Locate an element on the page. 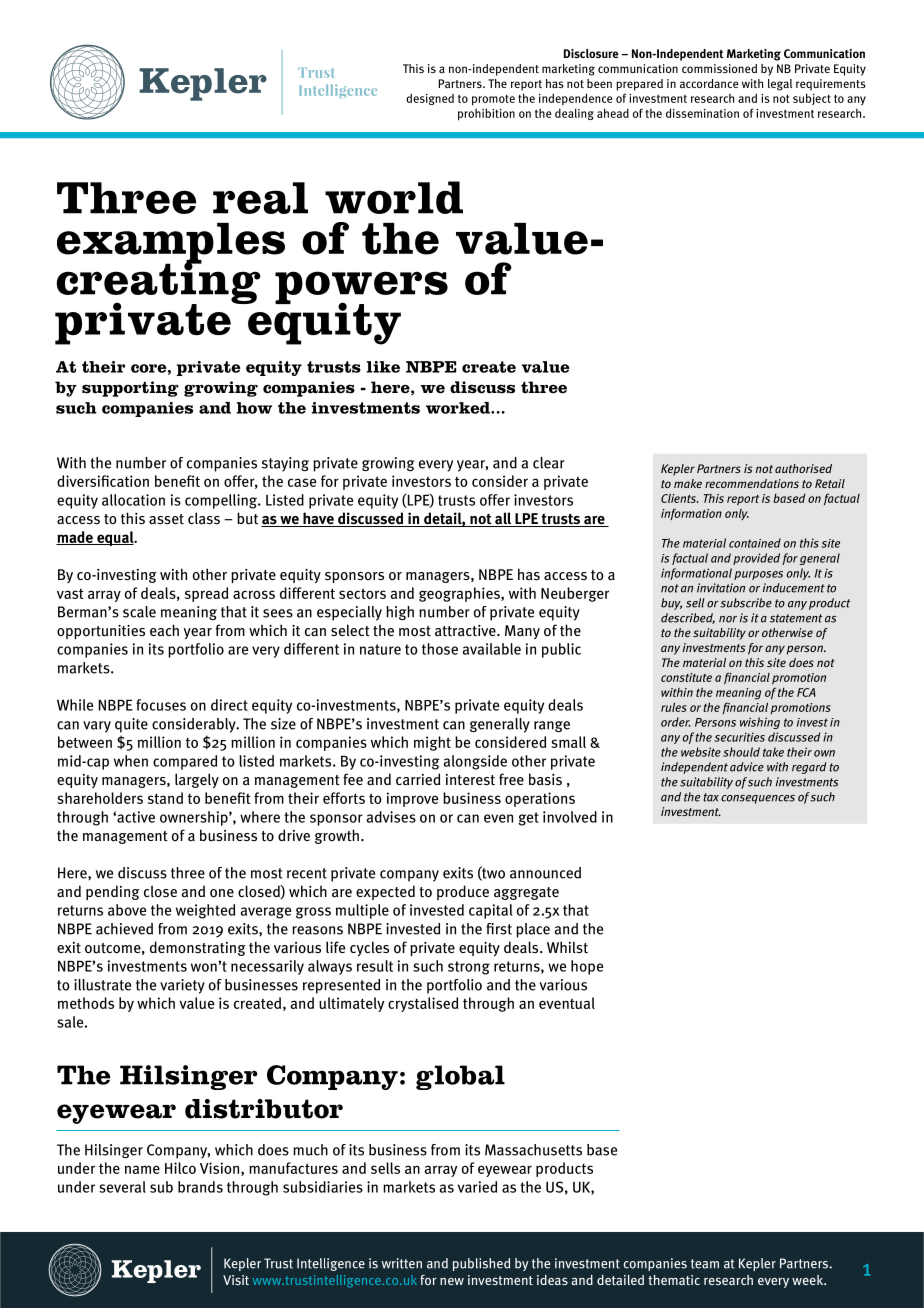 The width and height of the image is (924, 1308). each is located at coordinates (164, 630).
